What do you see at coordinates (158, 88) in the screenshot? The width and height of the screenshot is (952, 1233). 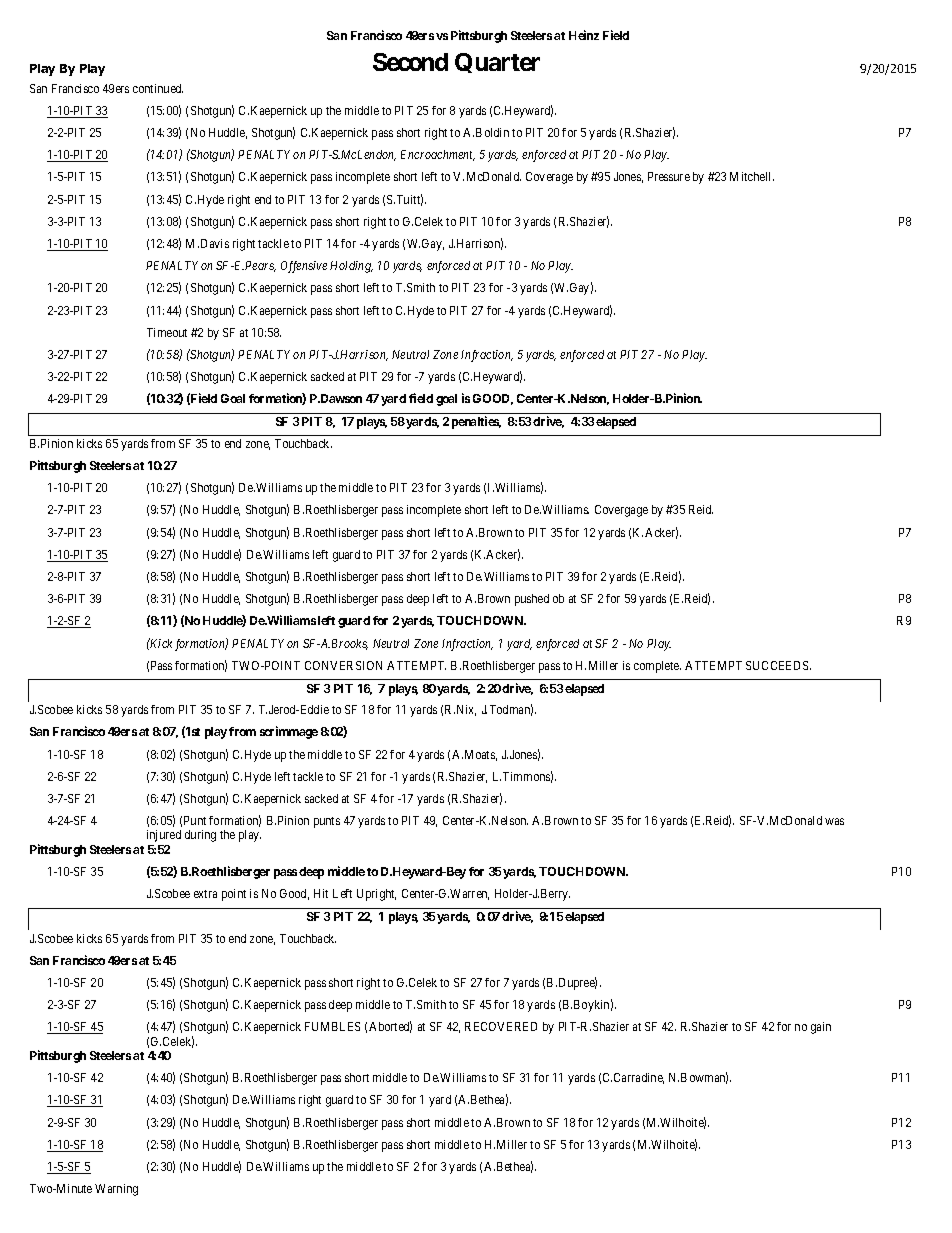 I see `continued` at bounding box center [158, 88].
